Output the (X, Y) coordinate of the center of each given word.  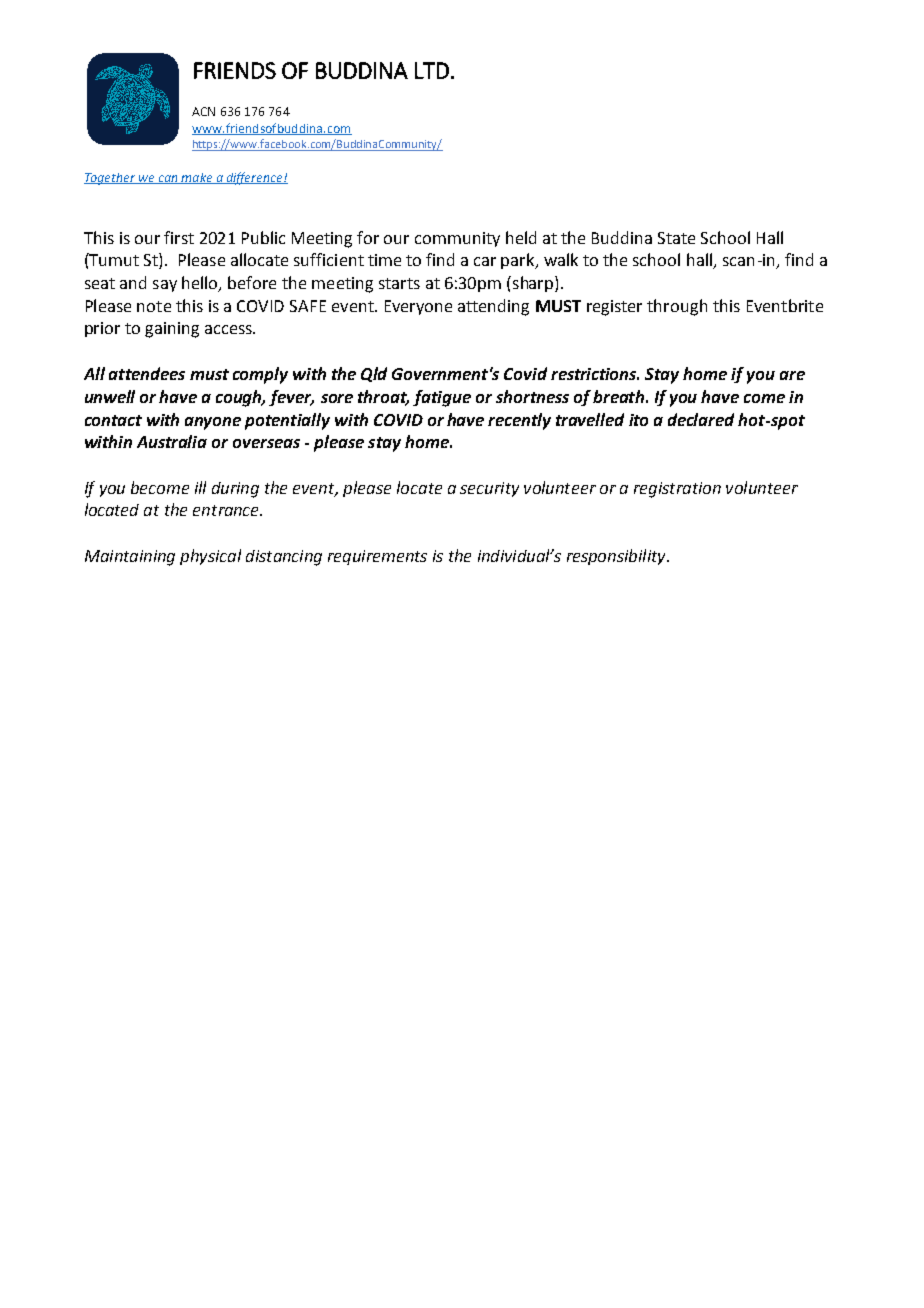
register (614, 308)
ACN (203, 111)
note (154, 306)
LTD (432, 70)
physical (210, 557)
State (676, 238)
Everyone (418, 307)
